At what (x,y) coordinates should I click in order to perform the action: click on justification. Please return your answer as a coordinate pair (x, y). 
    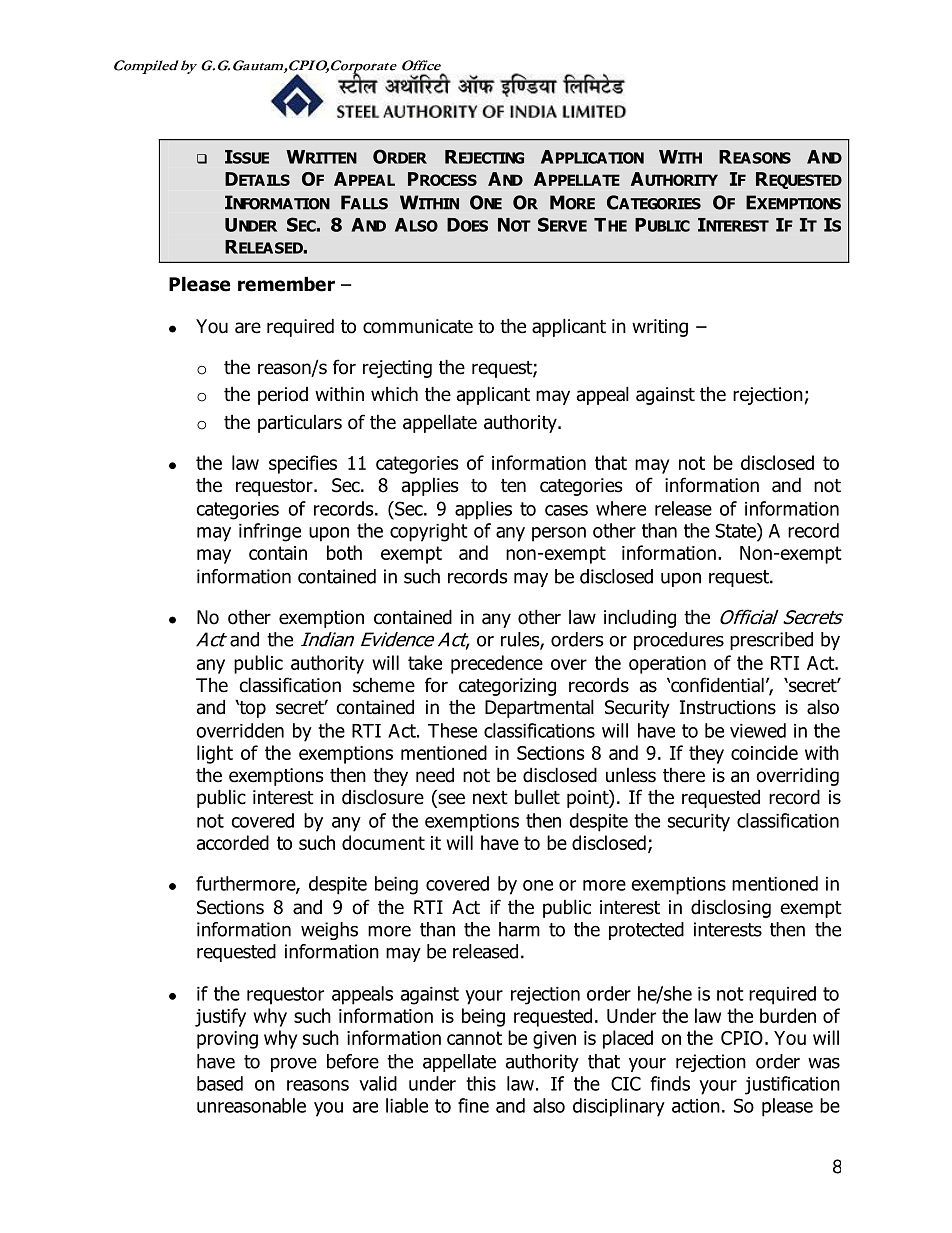
    Looking at the image, I should click on (792, 1085).
